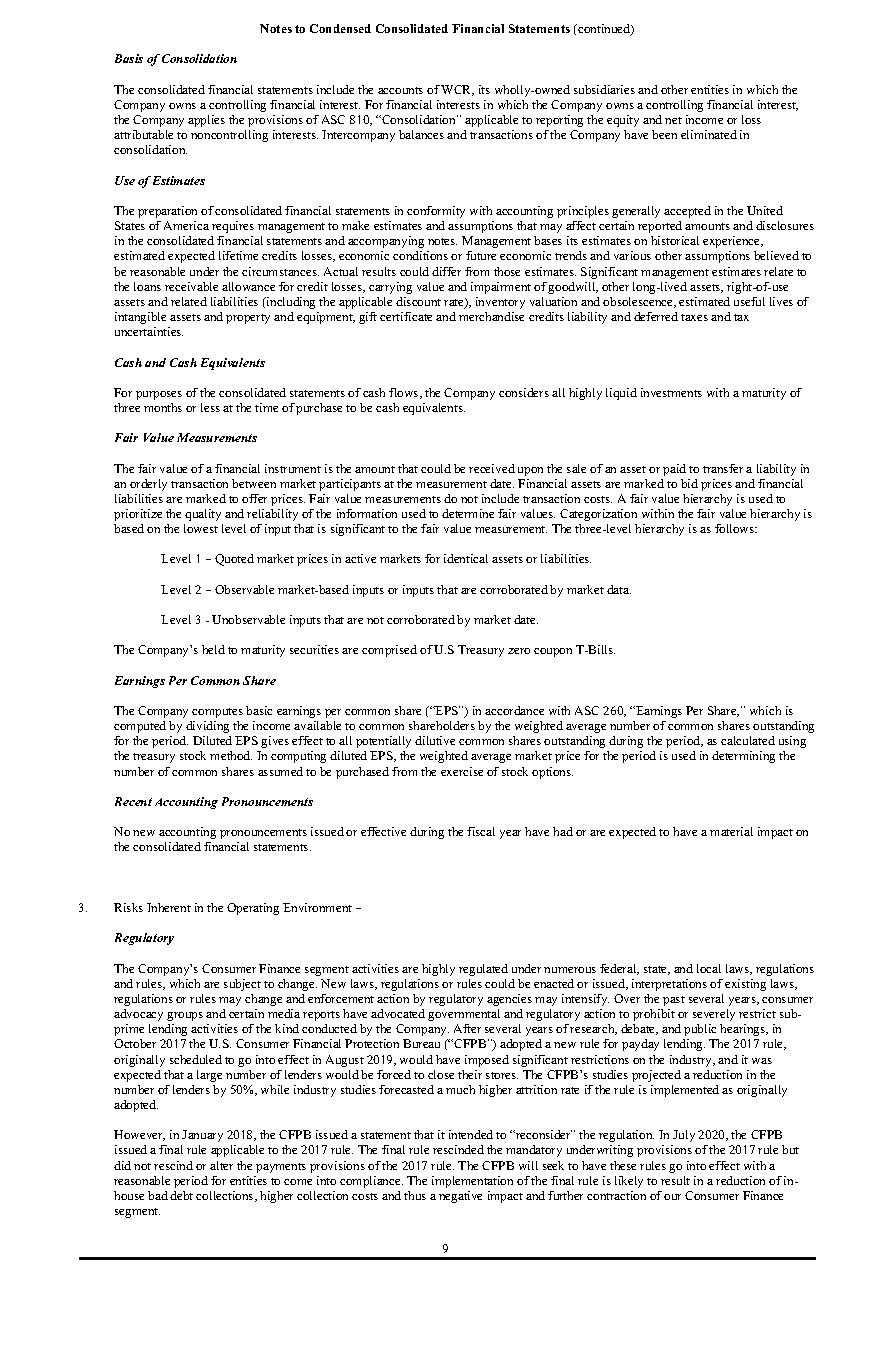 This screenshot has height=1371, width=896. What do you see at coordinates (619, 589) in the screenshot?
I see `data` at bounding box center [619, 589].
